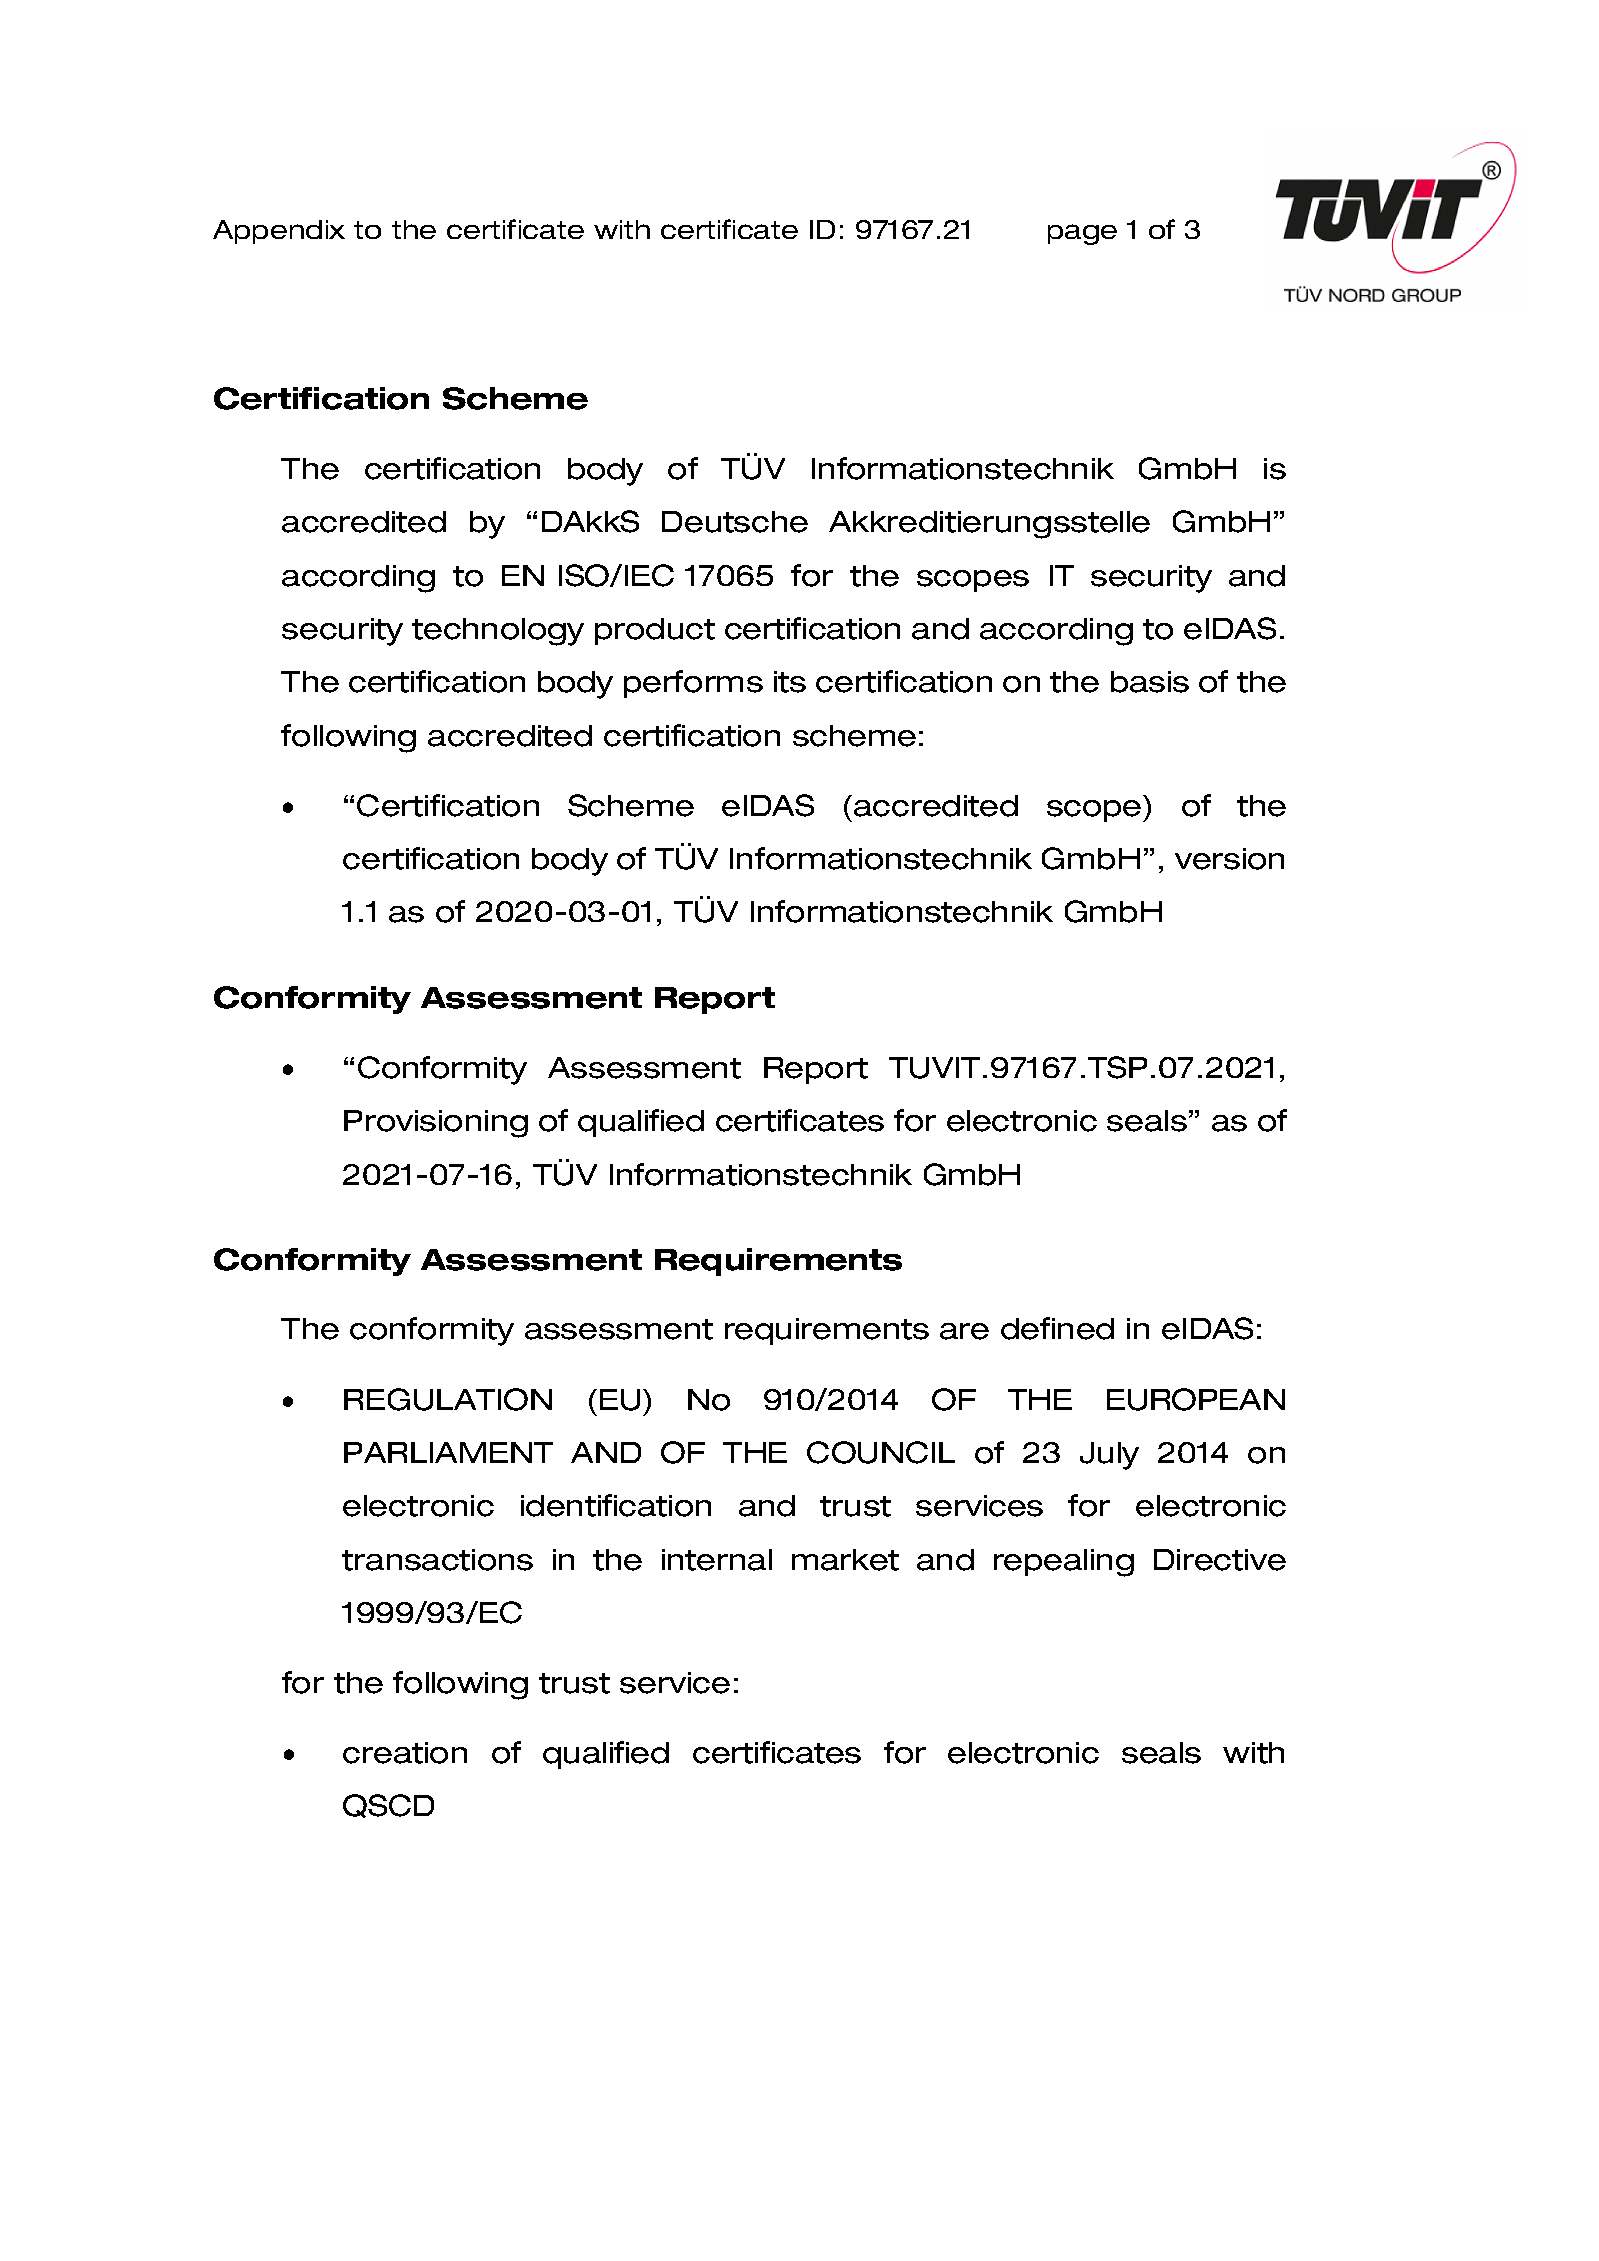 The image size is (1599, 2261). Describe the element at coordinates (790, 682) in the image. I see `its` at that location.
